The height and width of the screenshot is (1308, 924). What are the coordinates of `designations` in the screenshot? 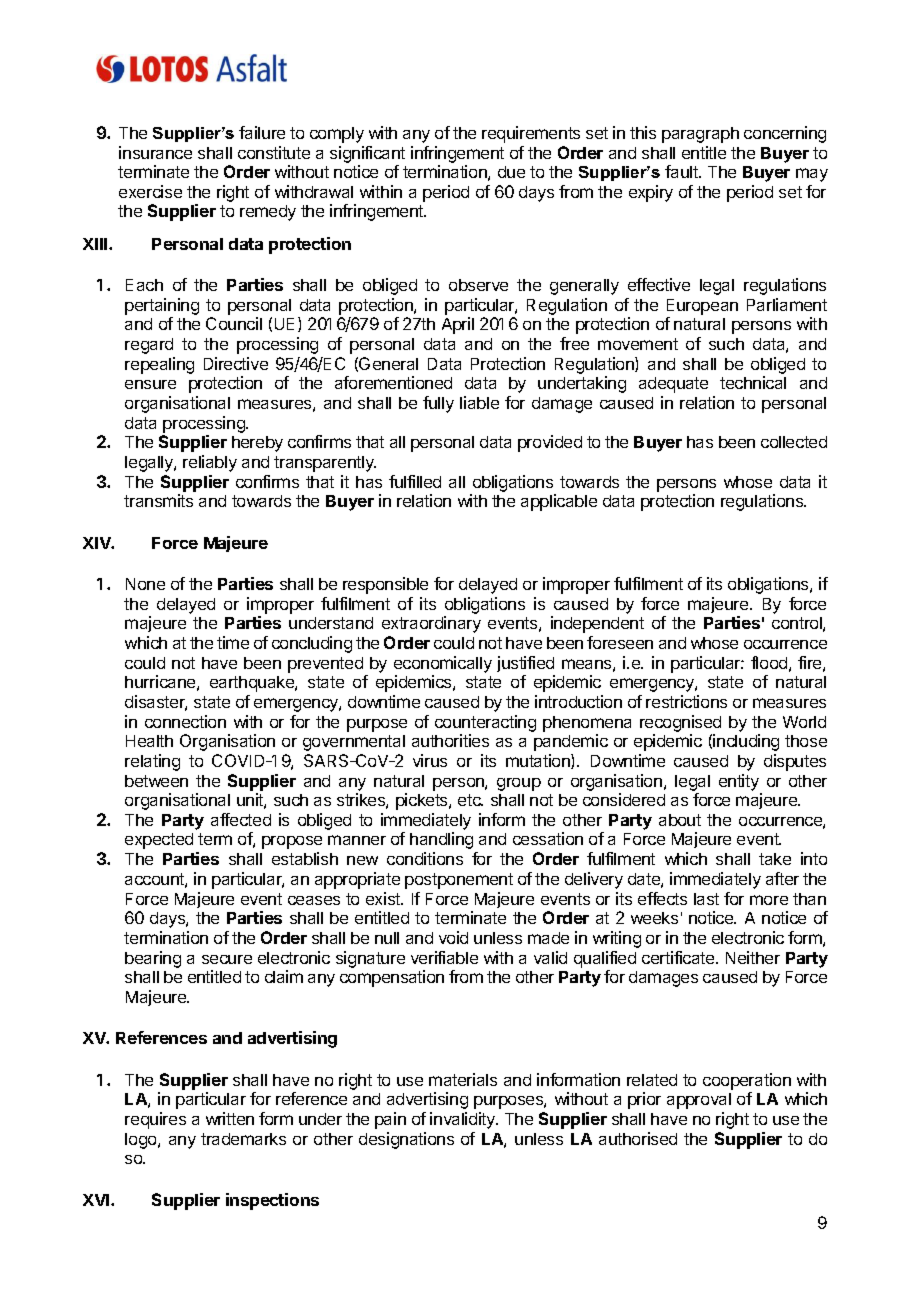 It's located at (406, 1140).
